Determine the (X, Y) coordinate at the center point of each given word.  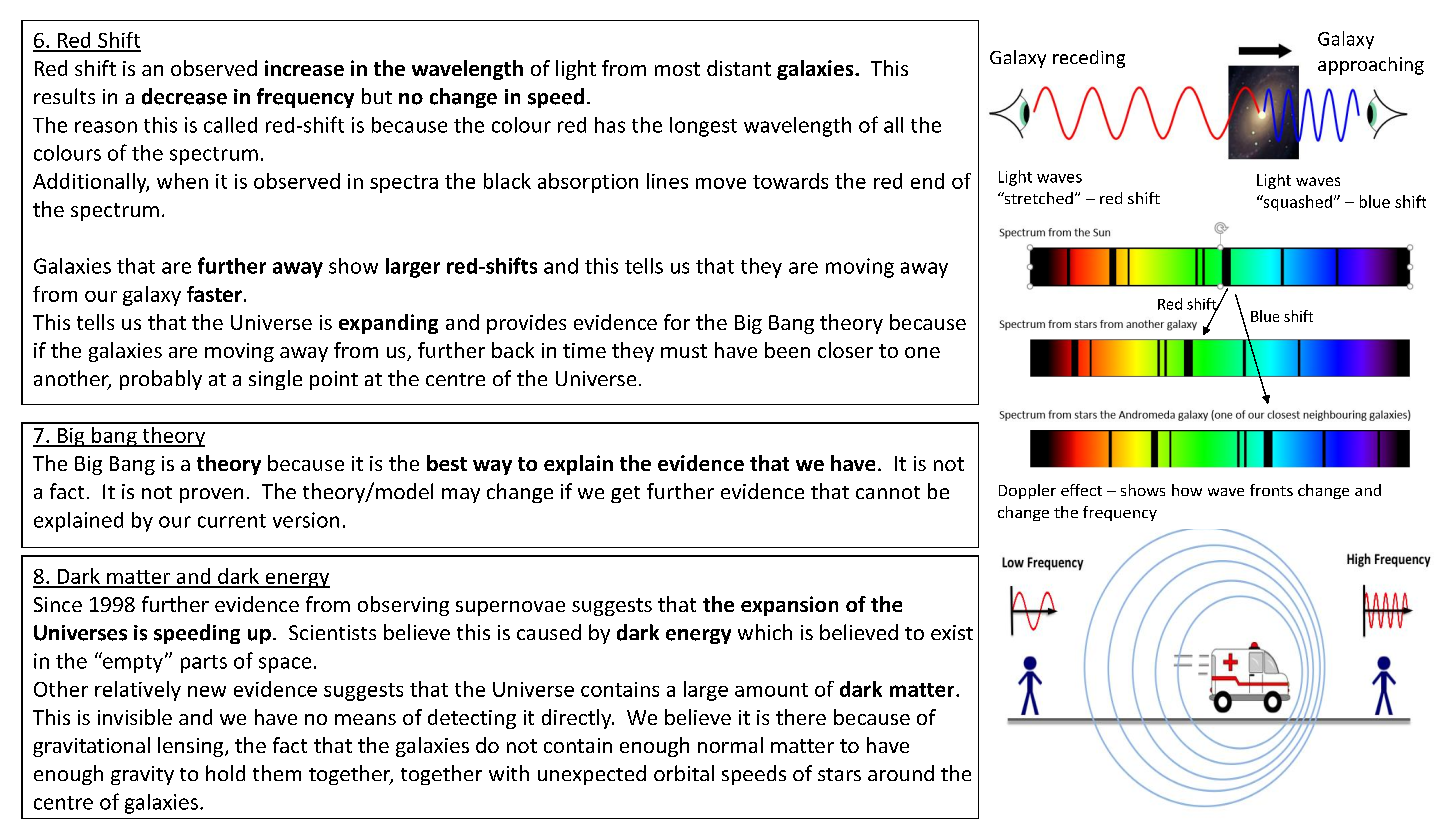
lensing (192, 747)
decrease (184, 96)
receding (1089, 59)
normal (730, 745)
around (901, 773)
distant (739, 68)
